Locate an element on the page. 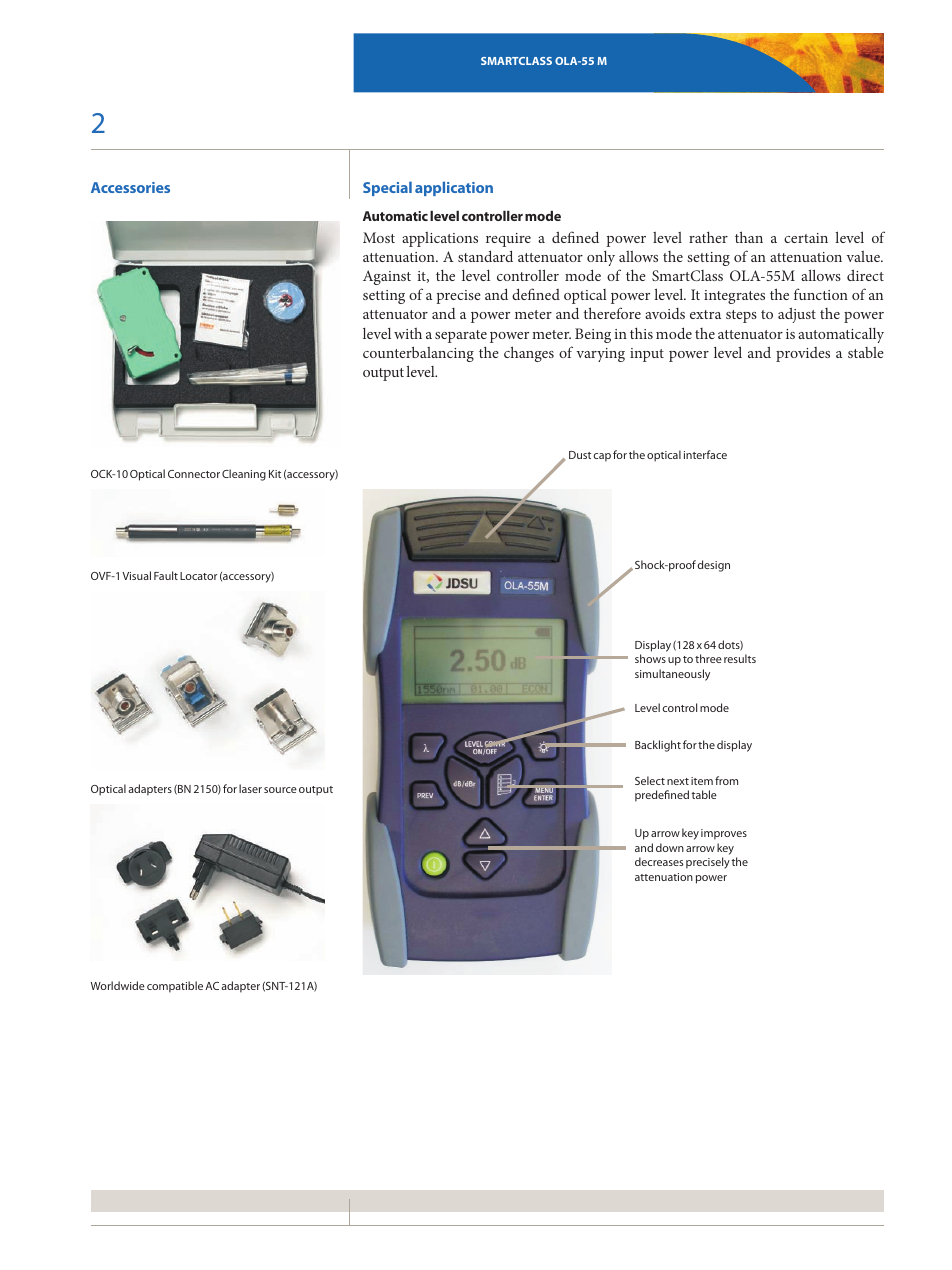 This document has width=952, height=1270. Locator is located at coordinates (199, 576).
